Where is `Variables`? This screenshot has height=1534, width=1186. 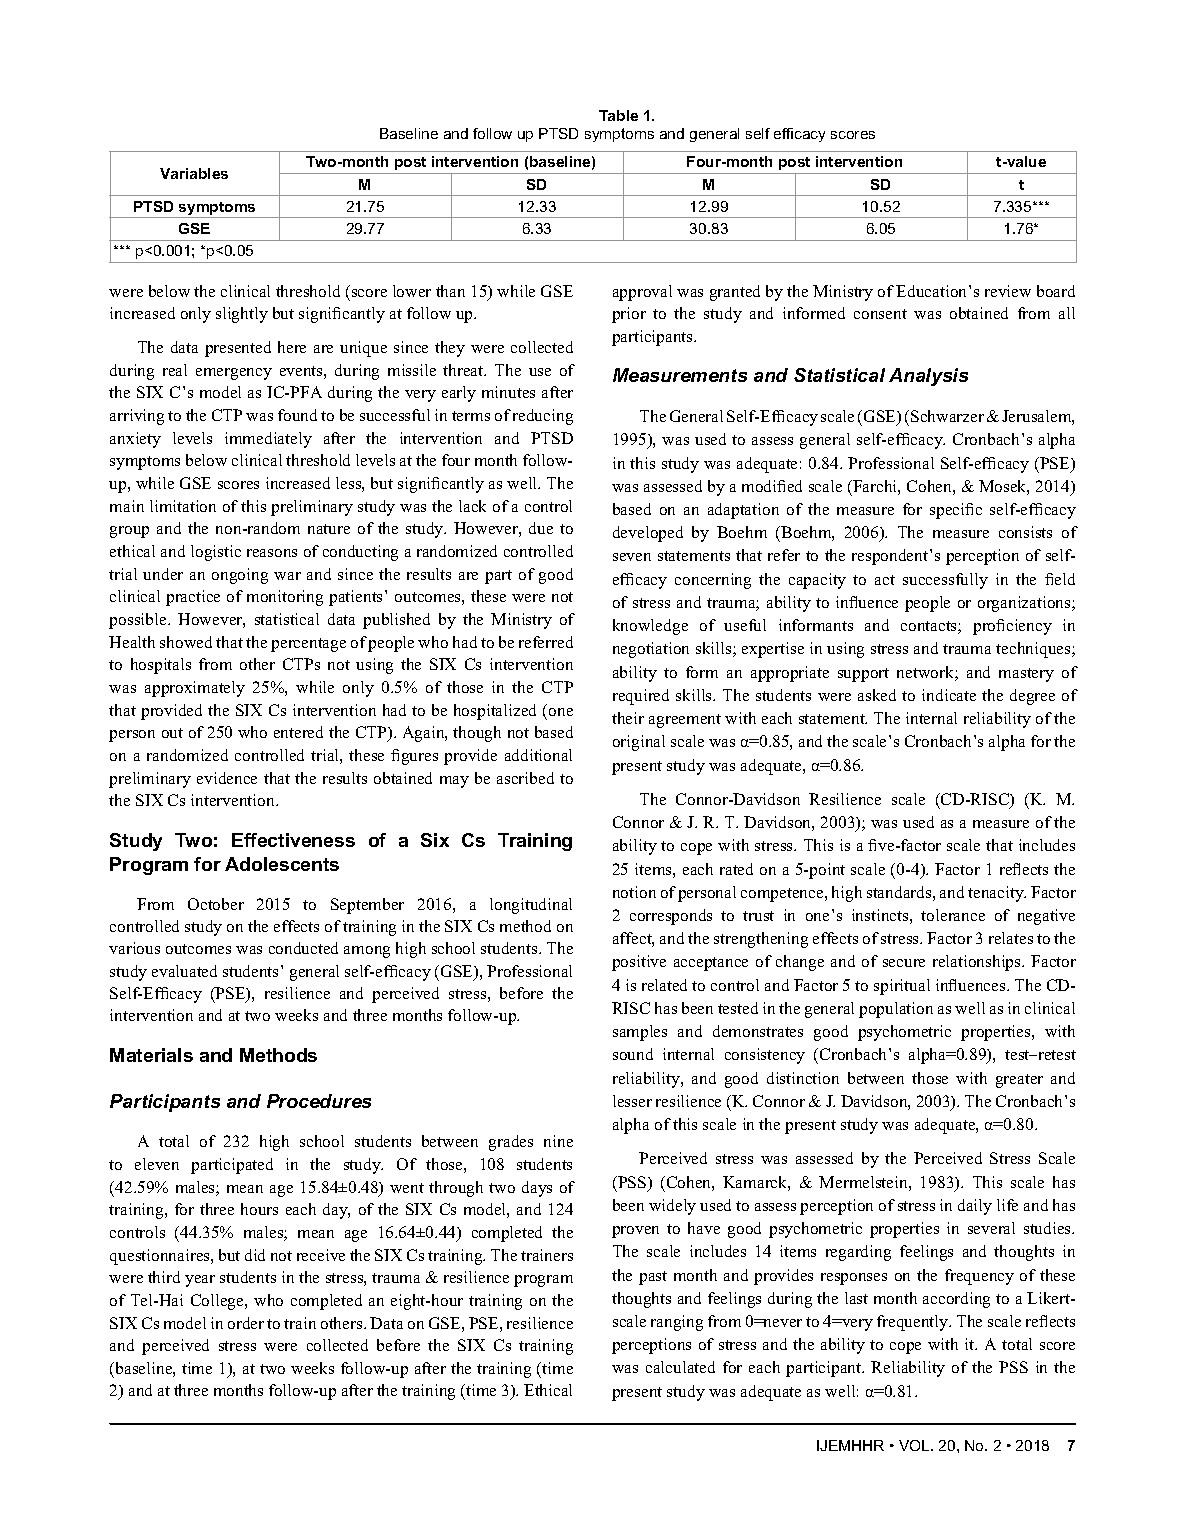 Variables is located at coordinates (194, 173).
